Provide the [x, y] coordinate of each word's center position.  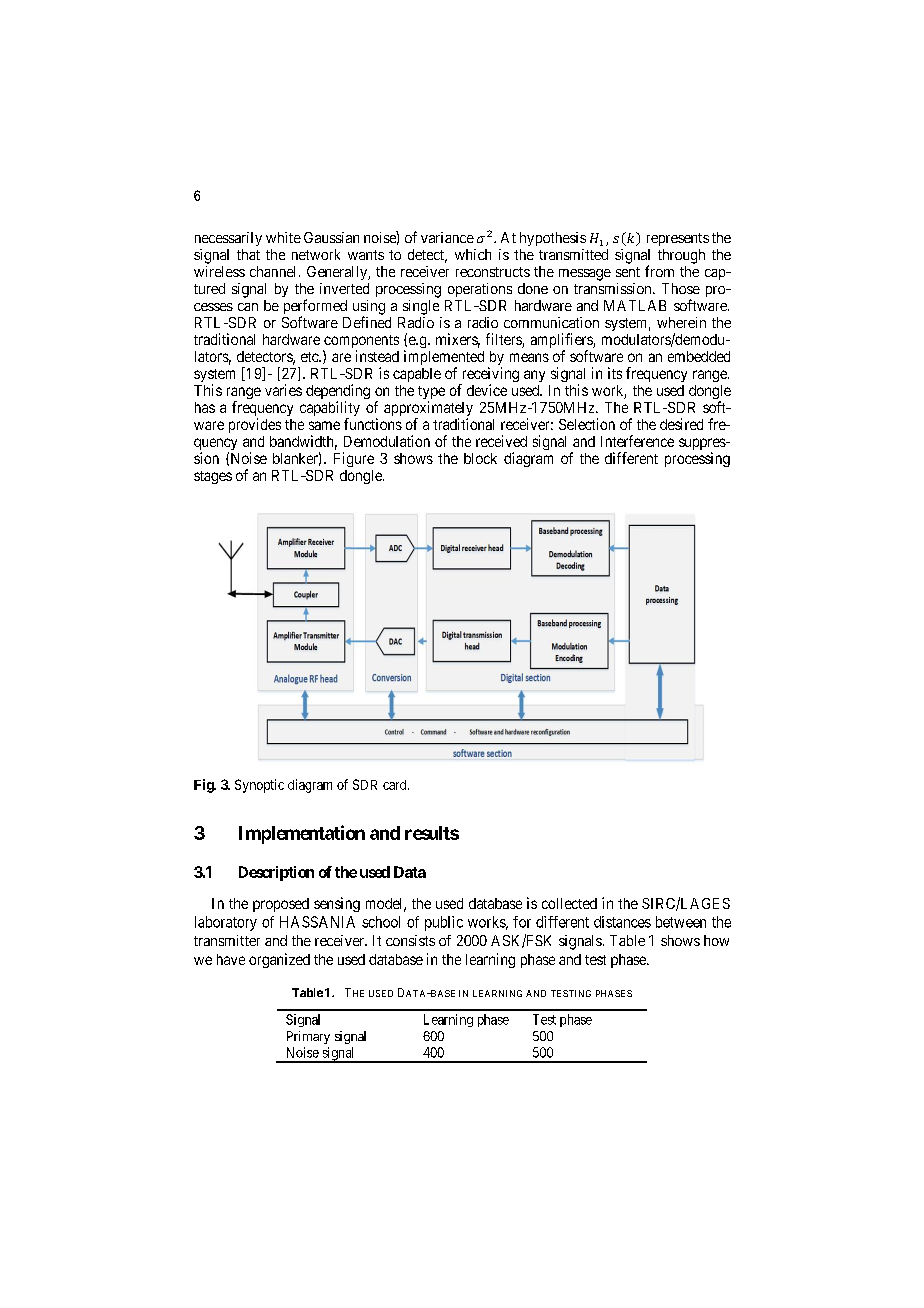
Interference [637, 441]
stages [213, 477]
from [659, 271]
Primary [308, 1037]
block [480, 458]
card [396, 785]
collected [569, 903]
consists [410, 940]
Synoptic [259, 786]
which [473, 254]
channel [275, 271]
